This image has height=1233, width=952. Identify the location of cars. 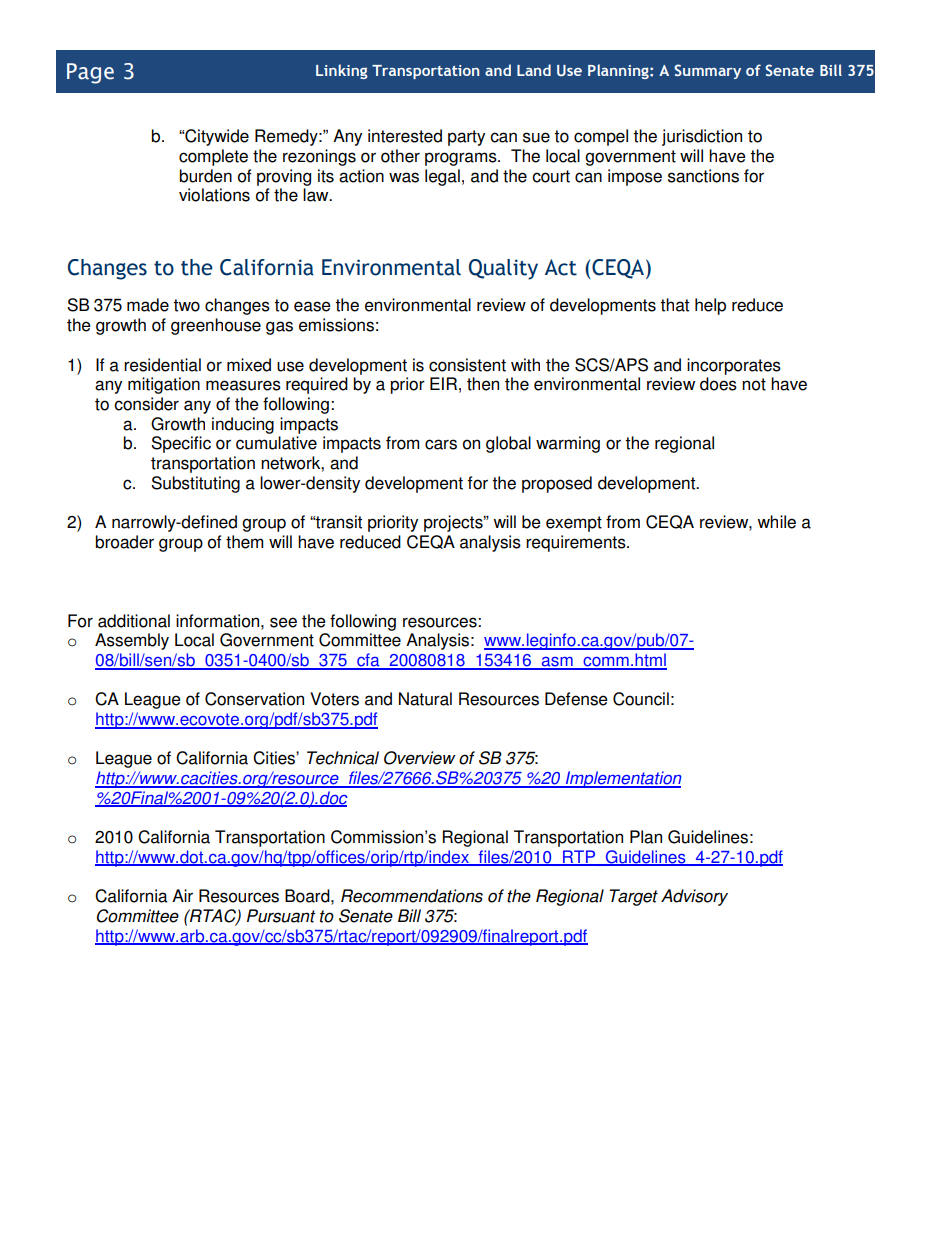
(441, 444).
